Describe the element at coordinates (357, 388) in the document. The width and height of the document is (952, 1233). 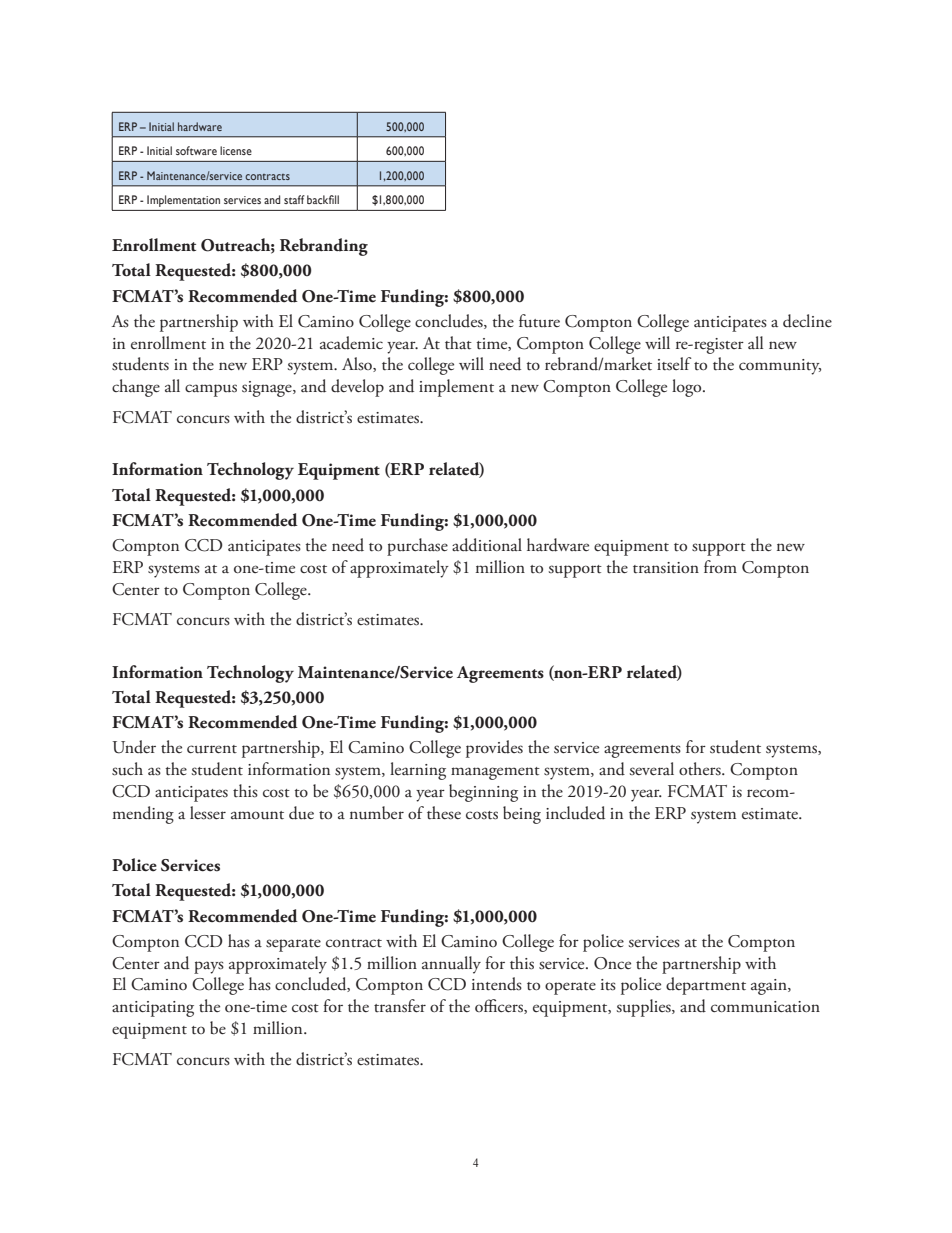
I see `develop` at that location.
